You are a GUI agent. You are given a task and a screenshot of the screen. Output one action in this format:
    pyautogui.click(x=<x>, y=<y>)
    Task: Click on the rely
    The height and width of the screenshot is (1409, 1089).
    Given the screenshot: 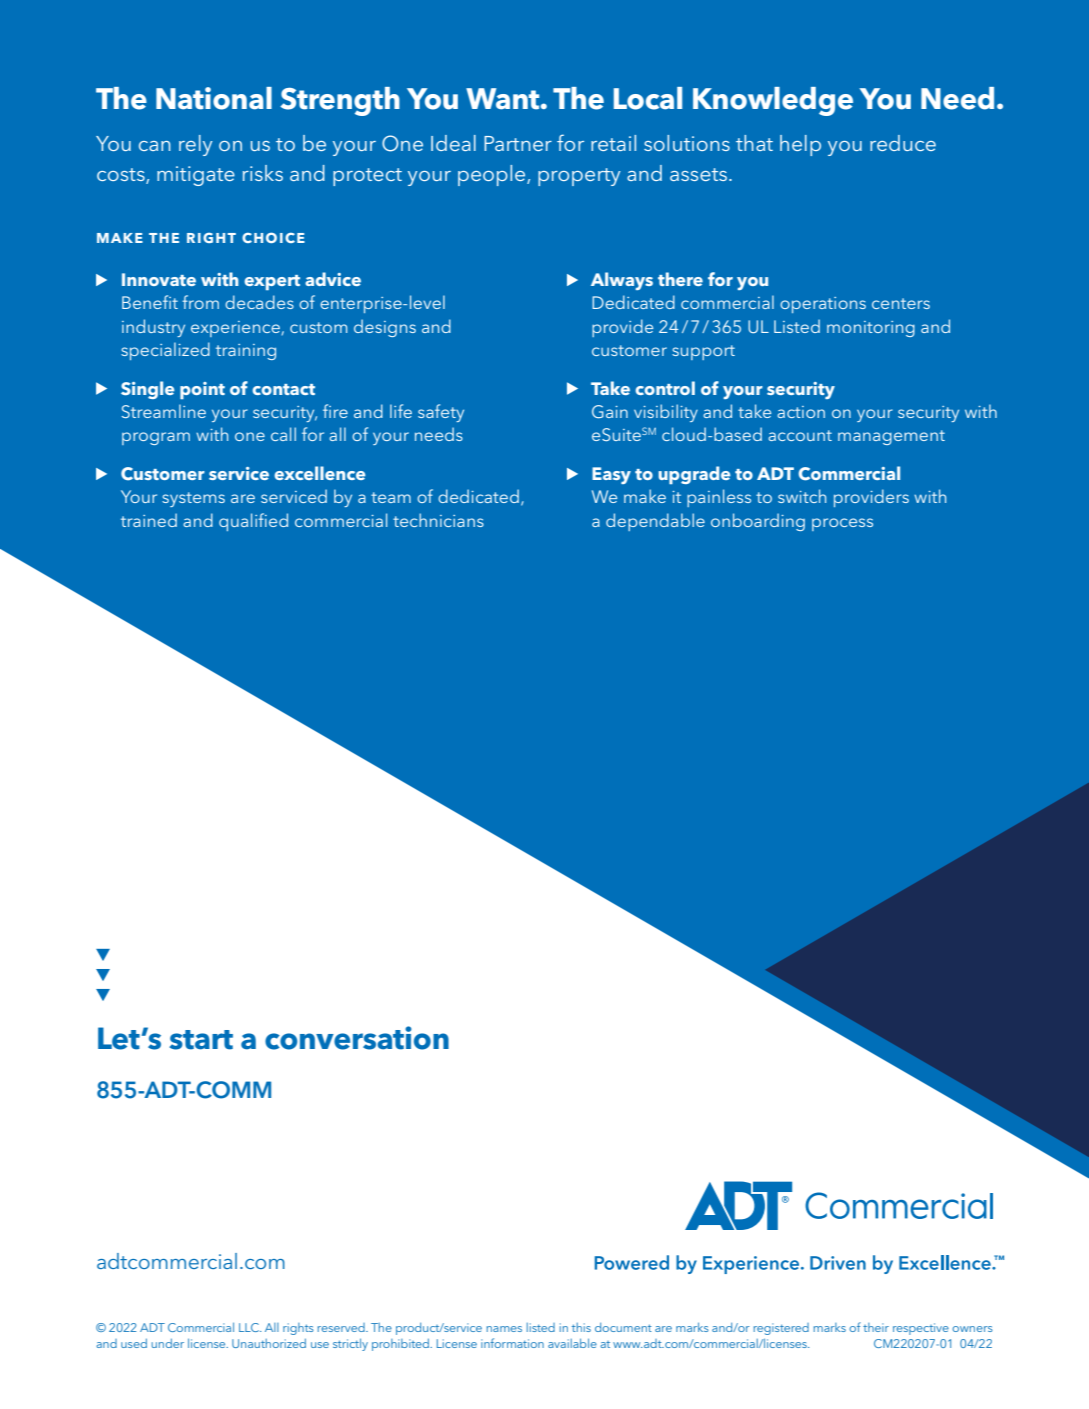 What is the action you would take?
    pyautogui.click(x=195, y=145)
